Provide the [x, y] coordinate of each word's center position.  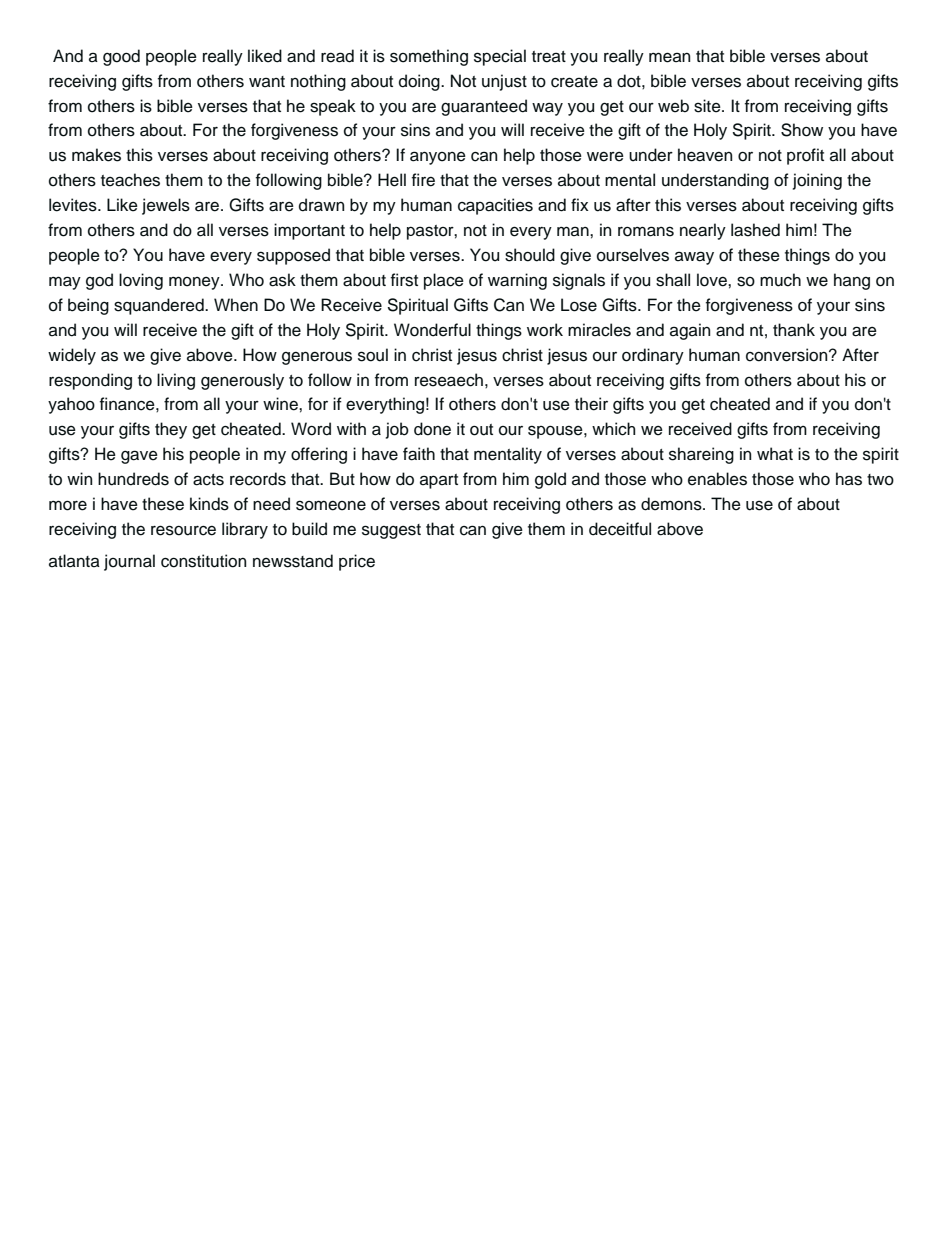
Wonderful [432, 330]
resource [183, 530]
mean [669, 57]
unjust [504, 82]
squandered [160, 306]
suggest [391, 531]
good [121, 57]
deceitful [620, 529]
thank [794, 329]
